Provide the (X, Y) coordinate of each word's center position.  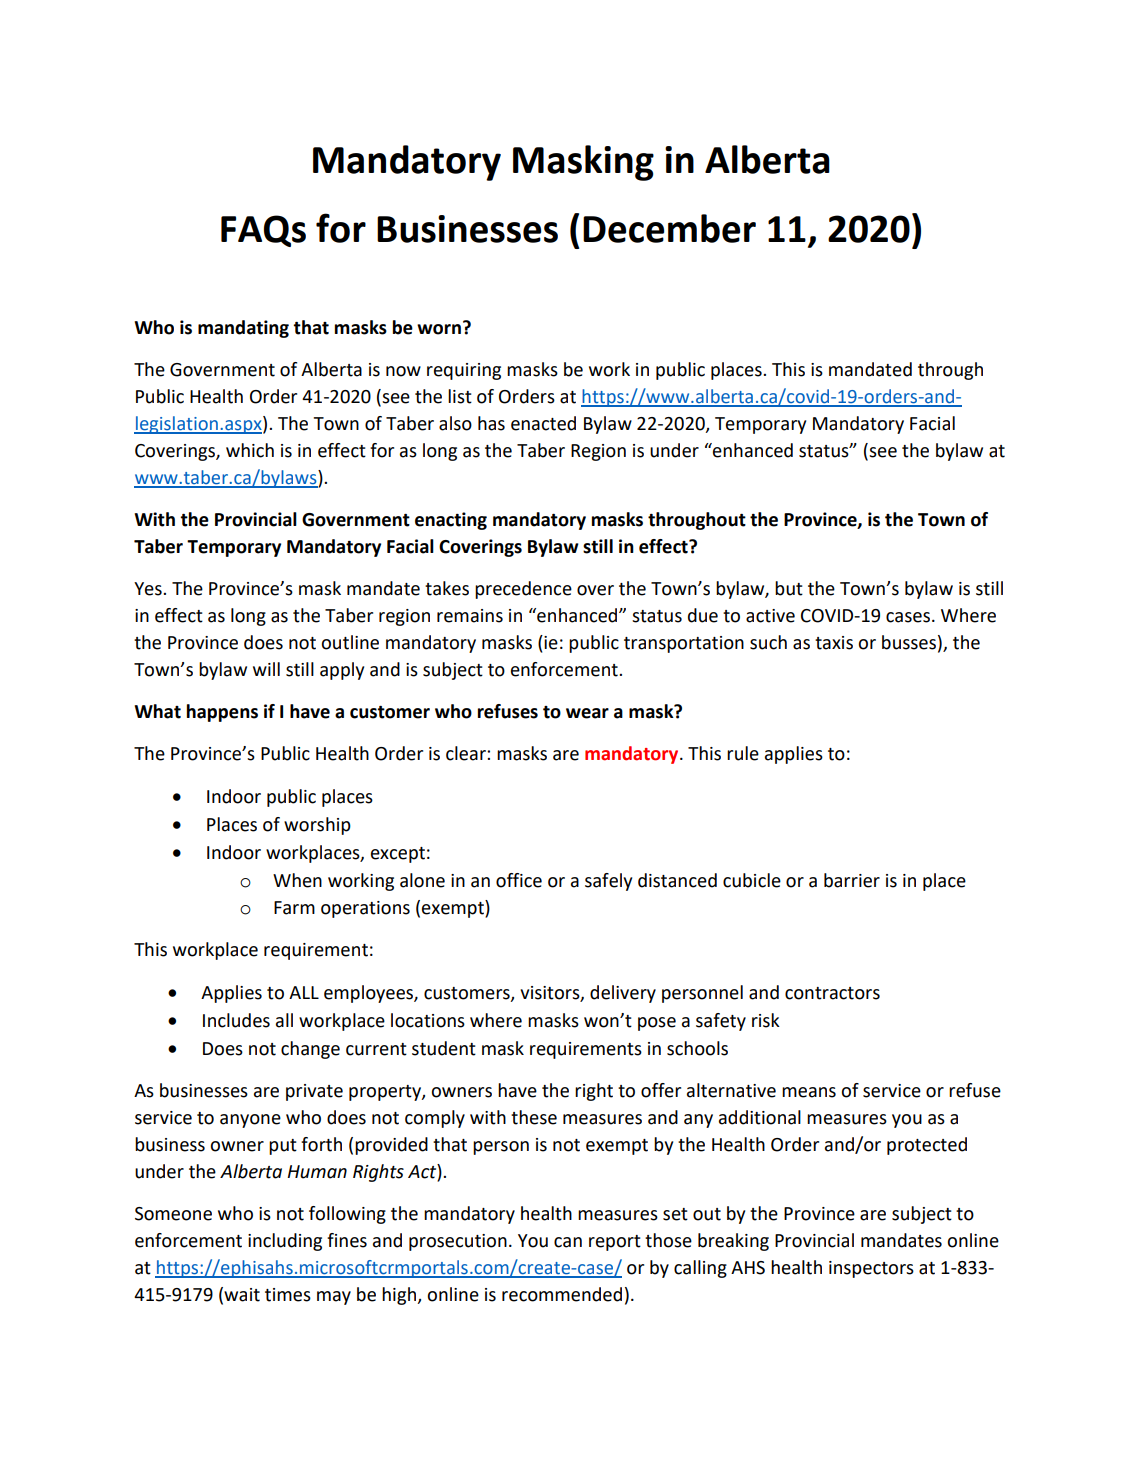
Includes (236, 1020)
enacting (451, 521)
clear (467, 753)
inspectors (871, 1269)
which (250, 450)
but (789, 588)
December (669, 228)
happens (222, 713)
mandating (243, 329)
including (285, 1242)
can (568, 1242)
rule (743, 753)
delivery (623, 994)
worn (440, 328)
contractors (832, 993)
